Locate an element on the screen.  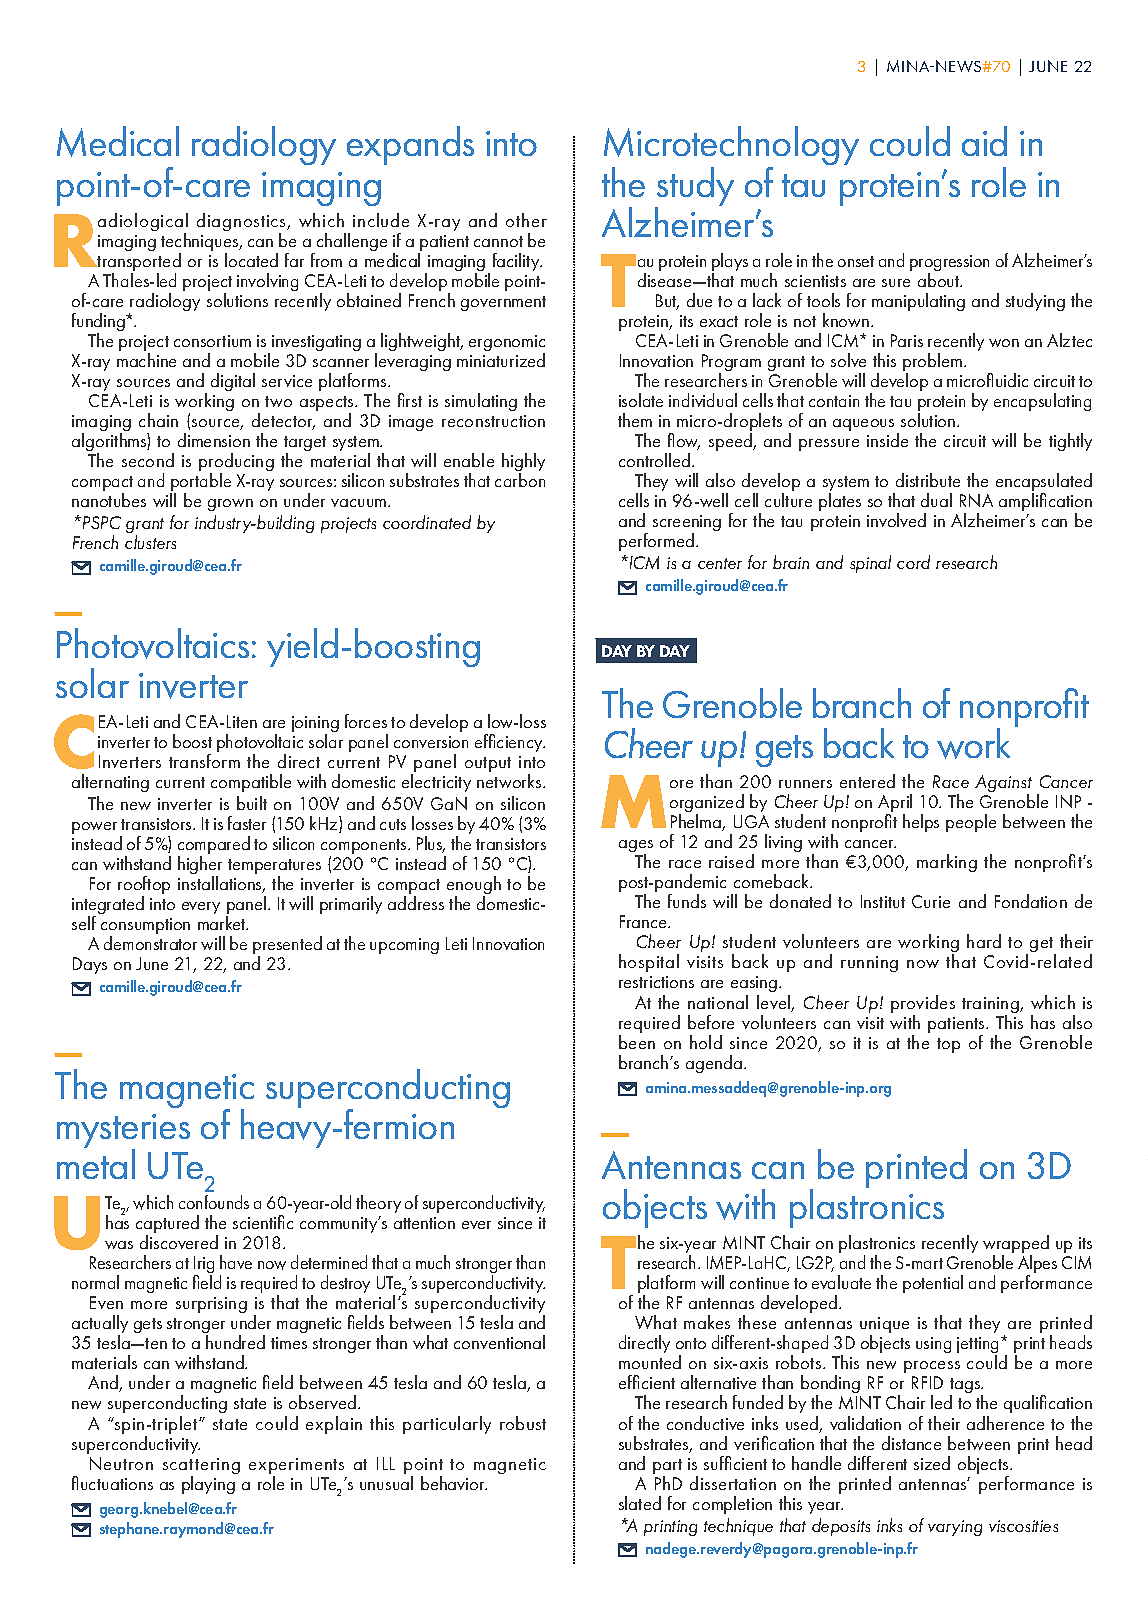
sized is located at coordinates (932, 1463).
